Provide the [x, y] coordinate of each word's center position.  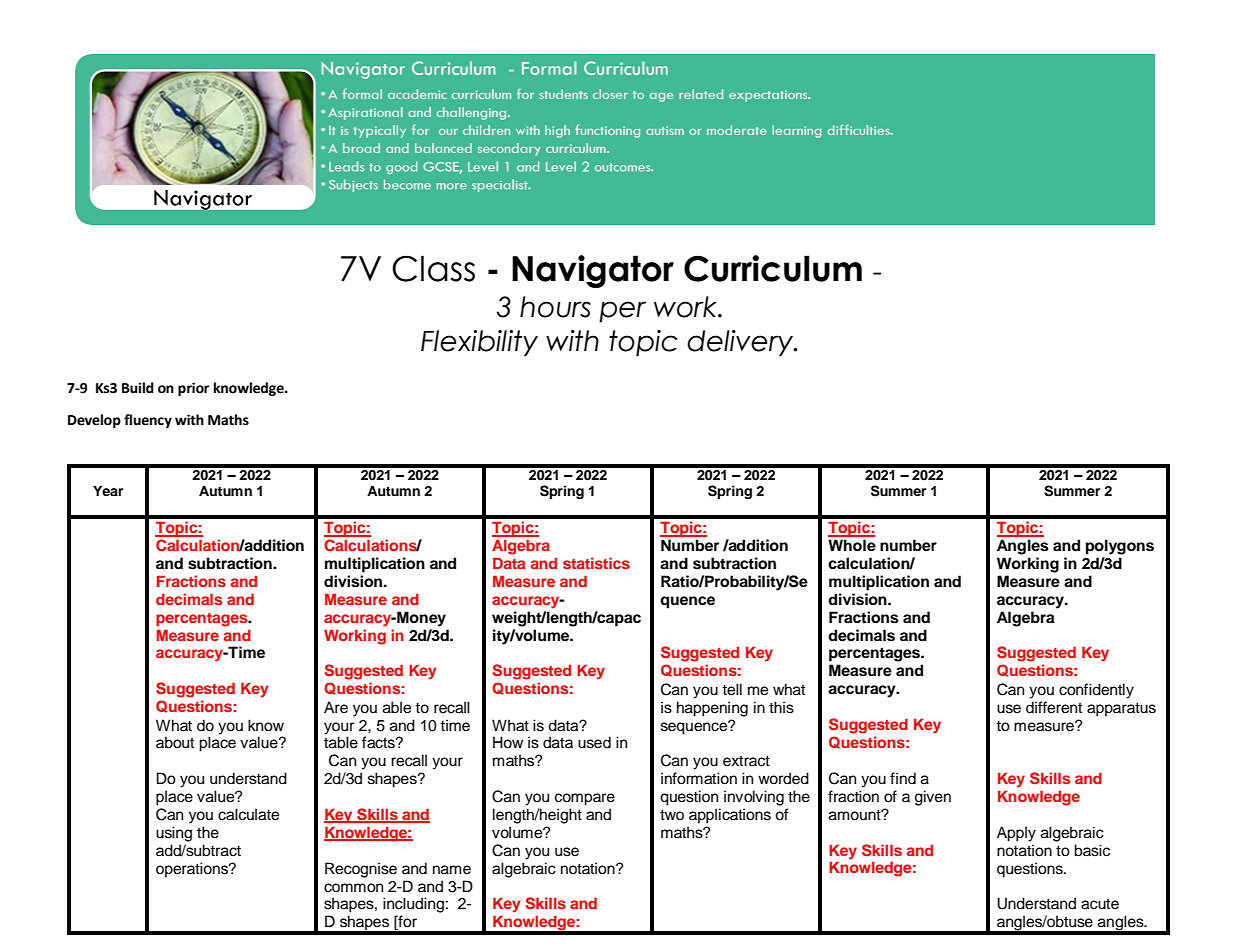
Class [433, 268]
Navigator [593, 271]
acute [1100, 904]
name [452, 870]
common [353, 888]
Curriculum [773, 268]
